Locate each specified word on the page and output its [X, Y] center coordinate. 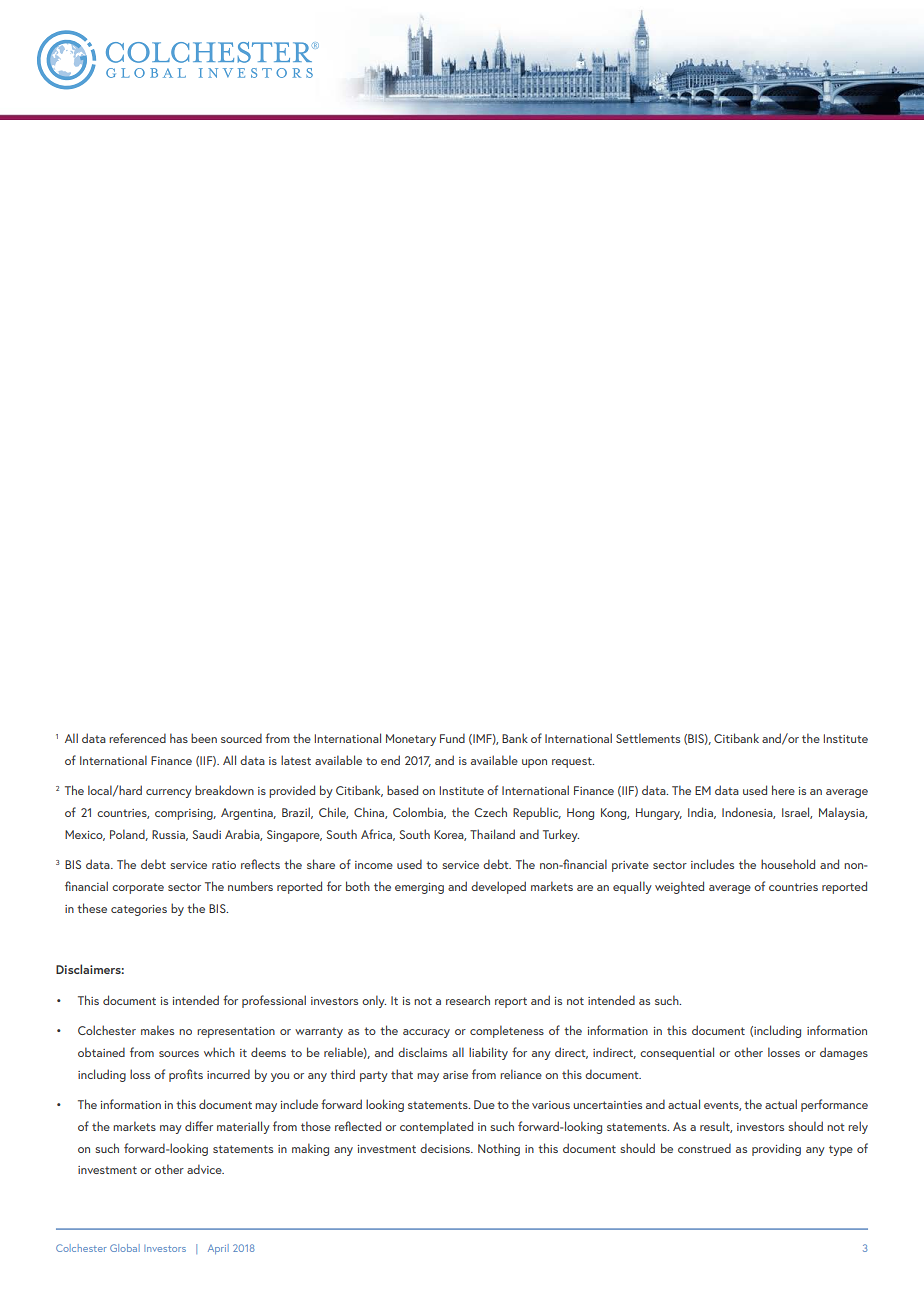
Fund [452, 738]
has [179, 738]
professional [274, 1001]
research [468, 1000]
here [783, 790]
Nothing [499, 1149]
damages [844, 1053]
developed [498, 887]
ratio [224, 865]
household [788, 864]
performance [834, 1105]
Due [484, 1104]
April [218, 1249]
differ [199, 1126]
